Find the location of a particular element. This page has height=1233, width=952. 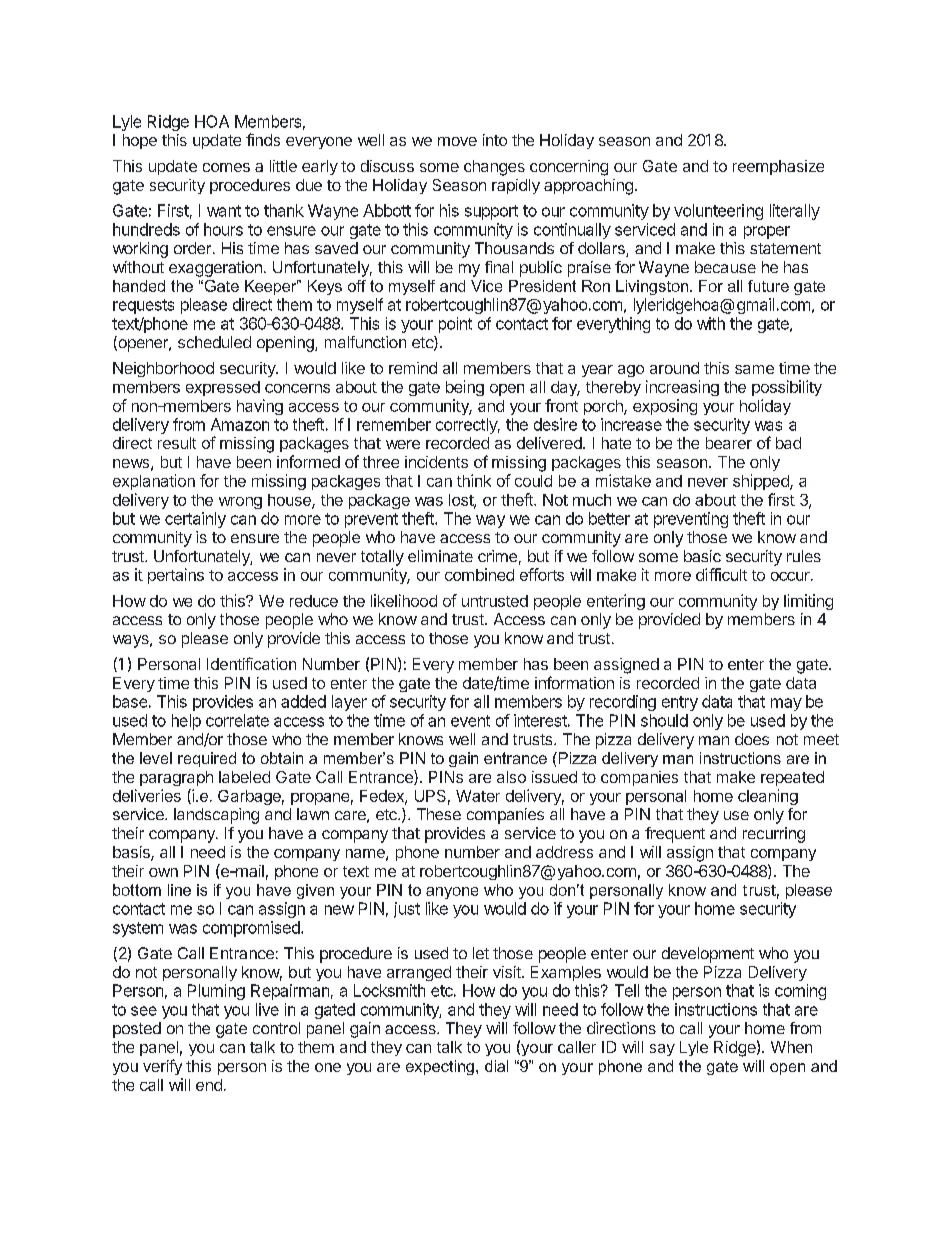

dial is located at coordinates (496, 1066).
